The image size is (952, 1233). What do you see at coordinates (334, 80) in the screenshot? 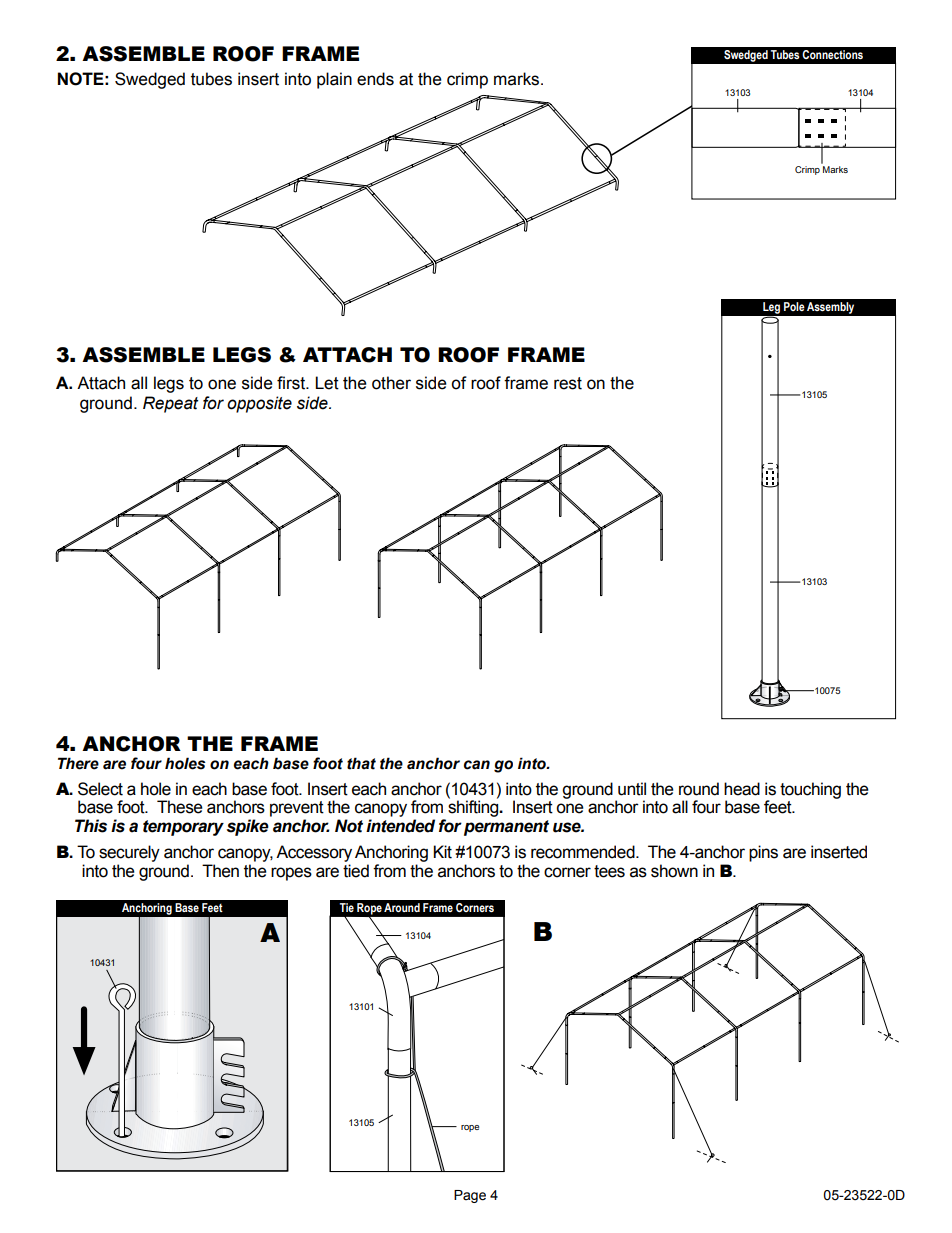
I see `plain` at bounding box center [334, 80].
